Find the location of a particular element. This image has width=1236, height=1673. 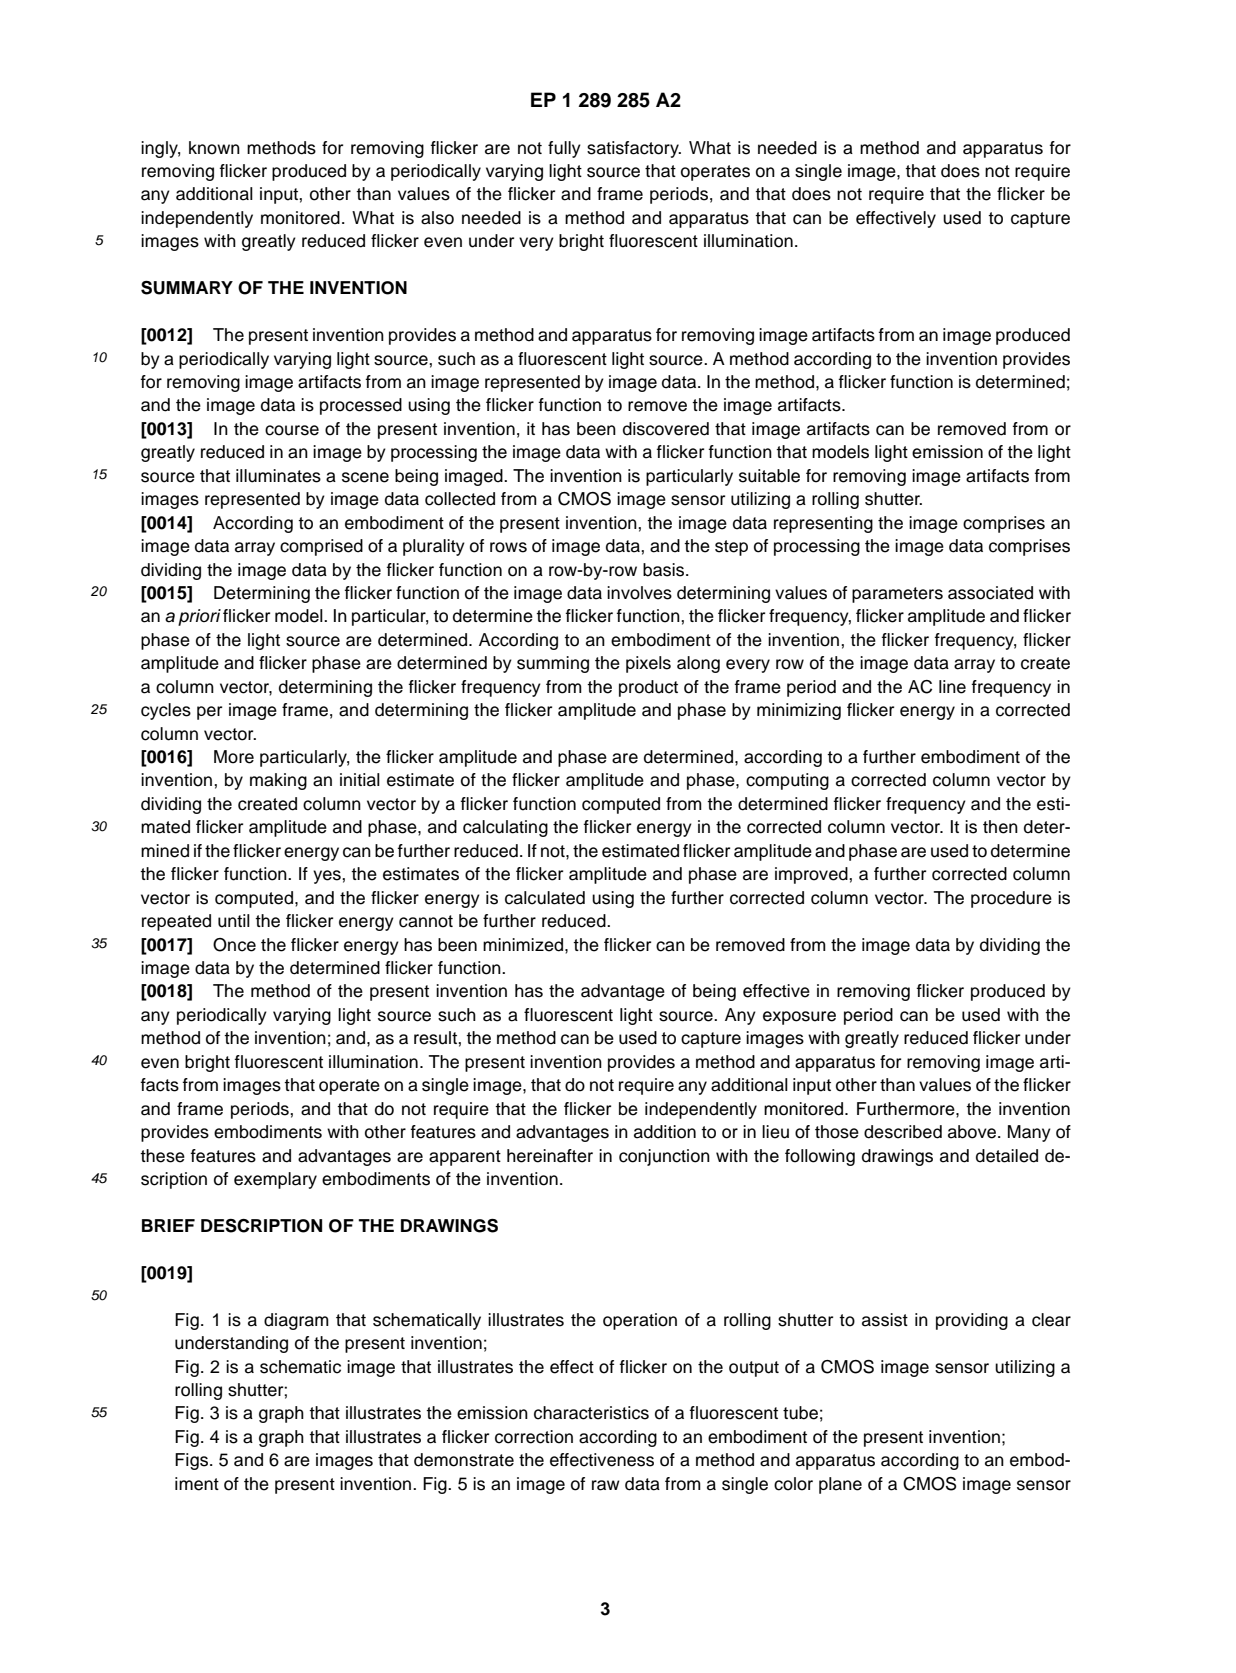

fully is located at coordinates (564, 149).
